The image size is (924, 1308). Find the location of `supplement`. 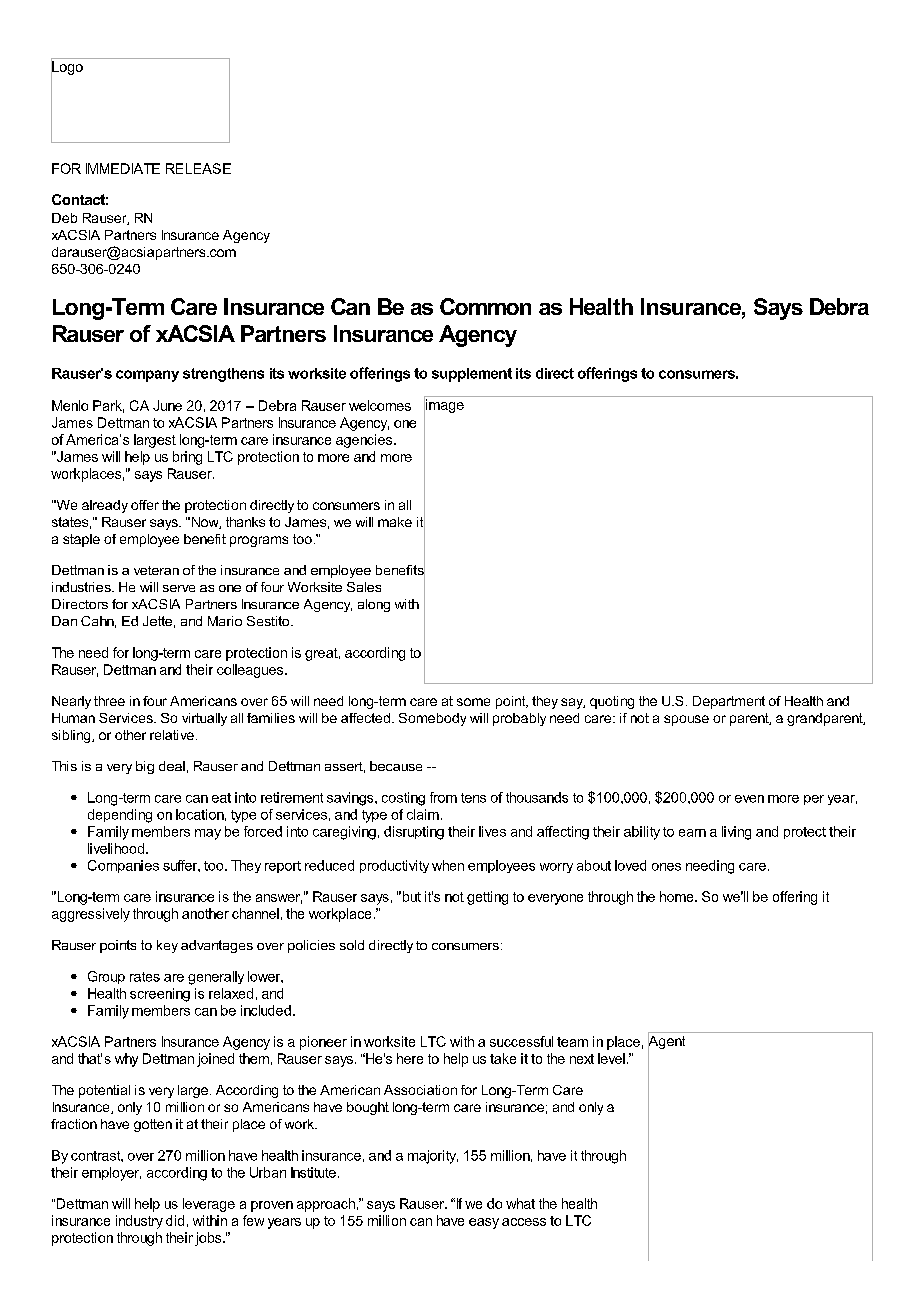

supplement is located at coordinates (472, 375).
